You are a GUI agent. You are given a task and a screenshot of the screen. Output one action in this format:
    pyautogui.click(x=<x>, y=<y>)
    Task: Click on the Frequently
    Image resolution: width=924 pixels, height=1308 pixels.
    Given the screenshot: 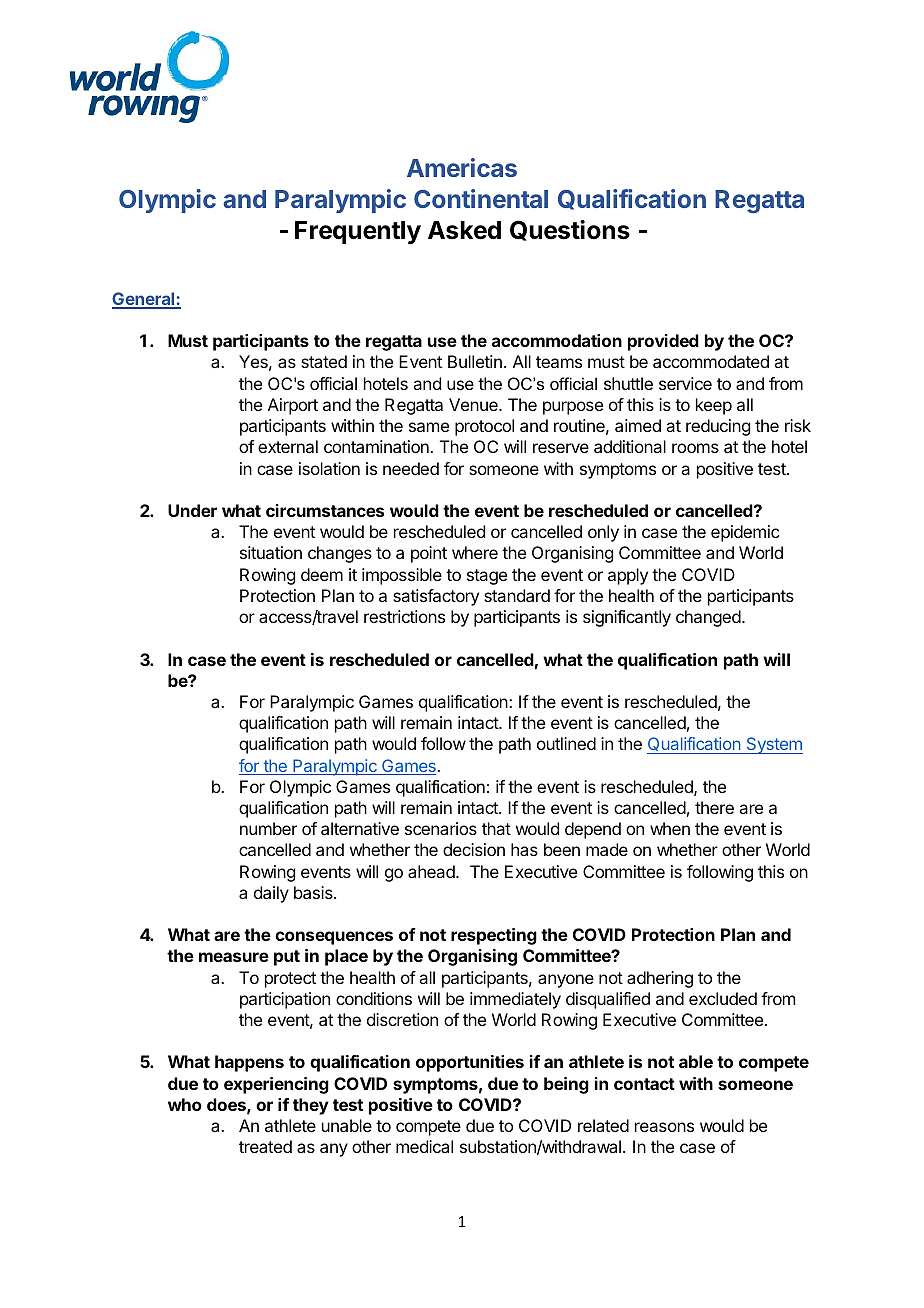 What is the action you would take?
    pyautogui.click(x=358, y=232)
